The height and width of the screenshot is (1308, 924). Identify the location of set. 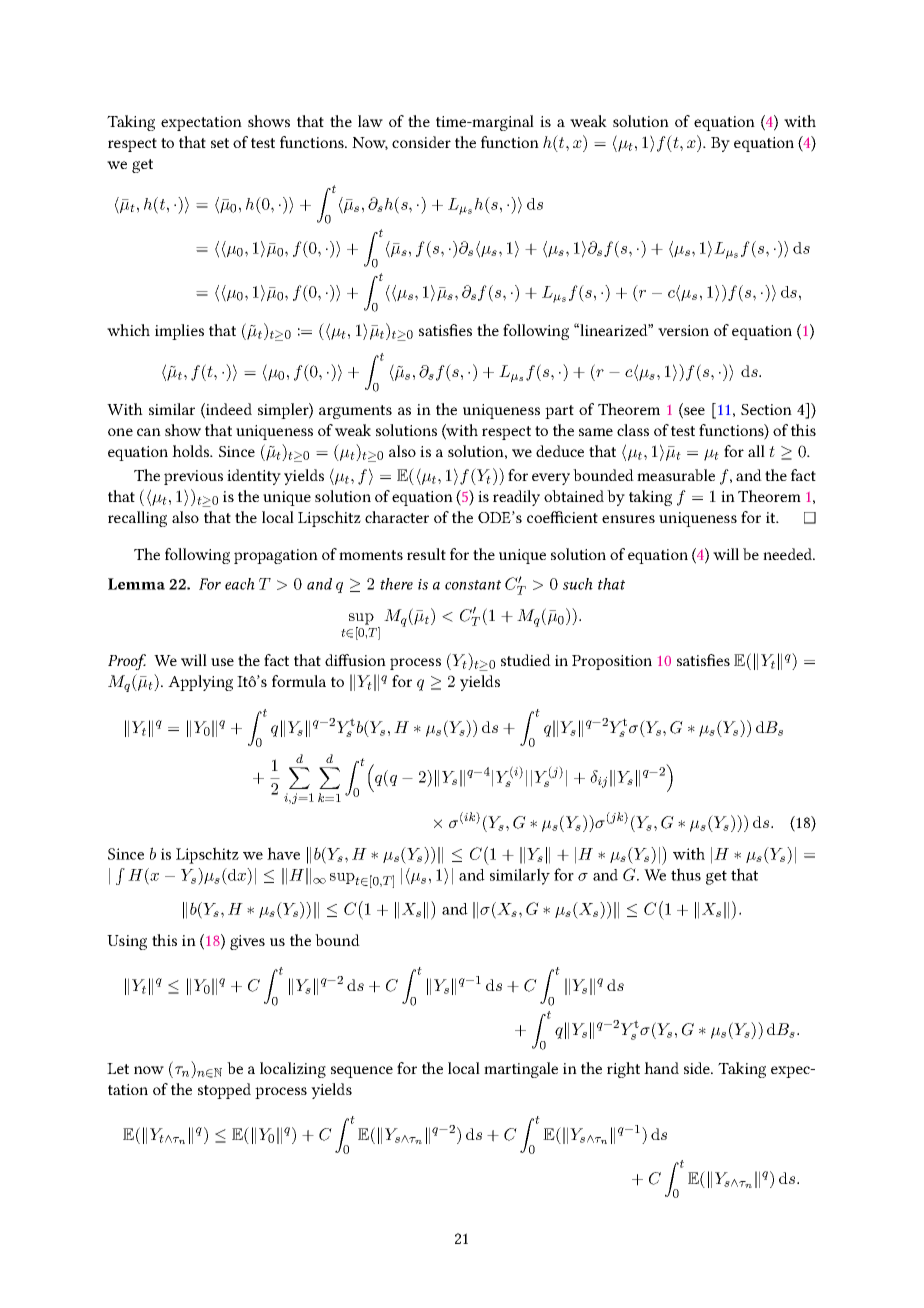
(220, 143).
